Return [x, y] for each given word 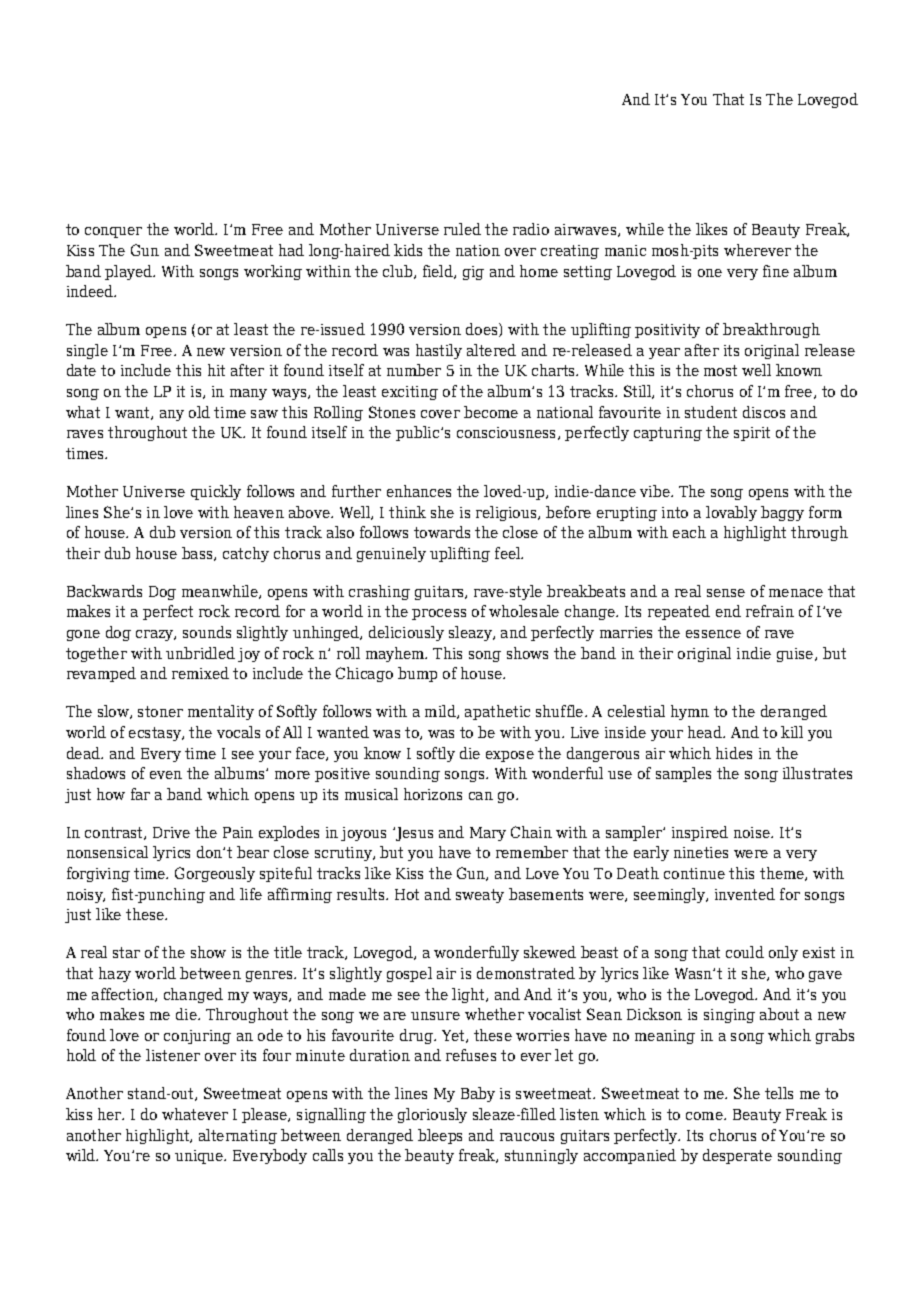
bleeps [440, 1136]
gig [473, 273]
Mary [488, 834]
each [689, 532]
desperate [737, 1156]
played [130, 272]
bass [198, 554]
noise [753, 832]
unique [200, 1157]
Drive [171, 832]
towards [442, 532]
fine [776, 271]
